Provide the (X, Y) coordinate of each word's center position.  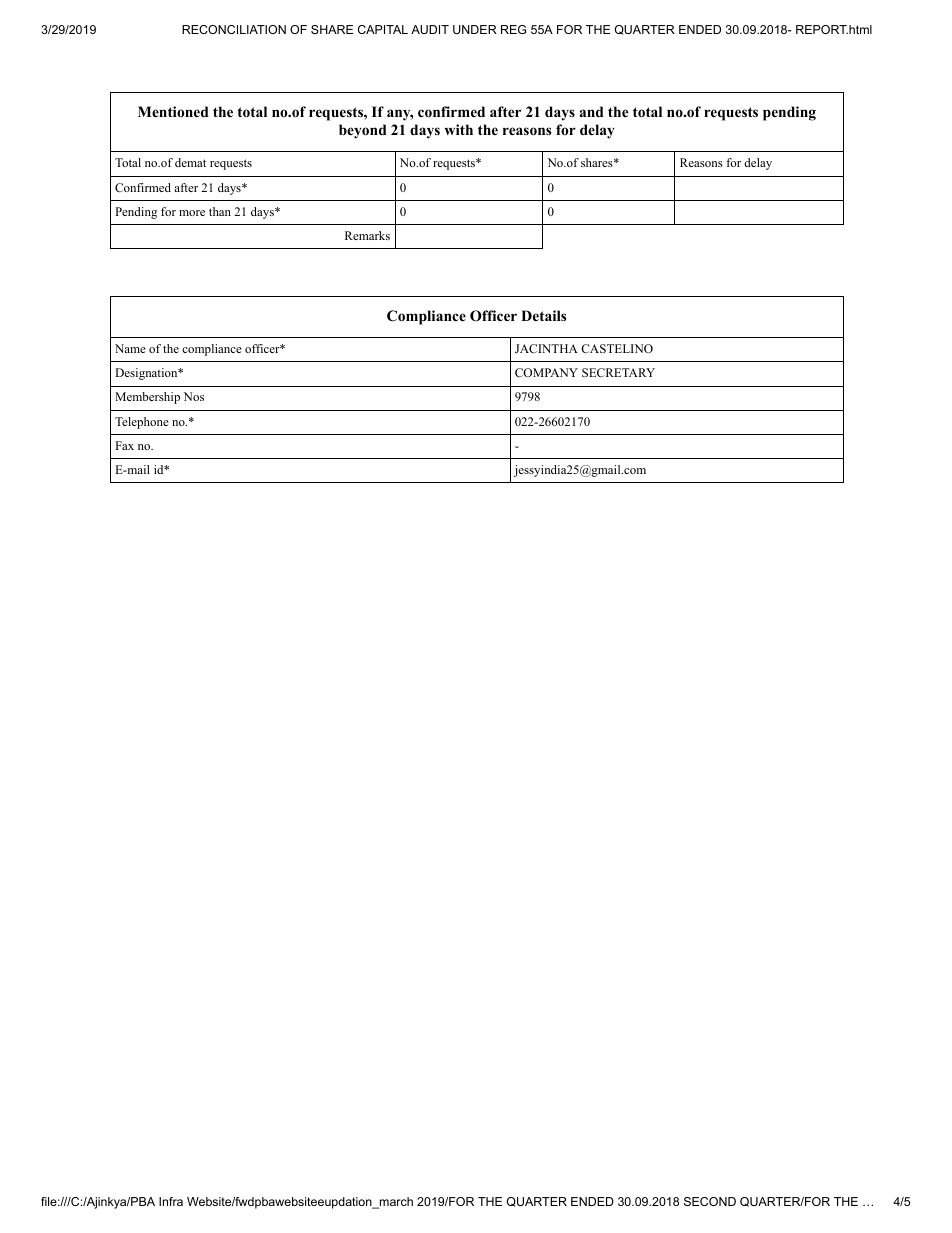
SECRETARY (618, 372)
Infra (171, 1201)
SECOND (710, 1201)
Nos (194, 396)
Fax (124, 445)
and (591, 111)
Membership (147, 398)
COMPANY (546, 372)
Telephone (142, 423)
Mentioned (173, 111)
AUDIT (430, 29)
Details (543, 315)
